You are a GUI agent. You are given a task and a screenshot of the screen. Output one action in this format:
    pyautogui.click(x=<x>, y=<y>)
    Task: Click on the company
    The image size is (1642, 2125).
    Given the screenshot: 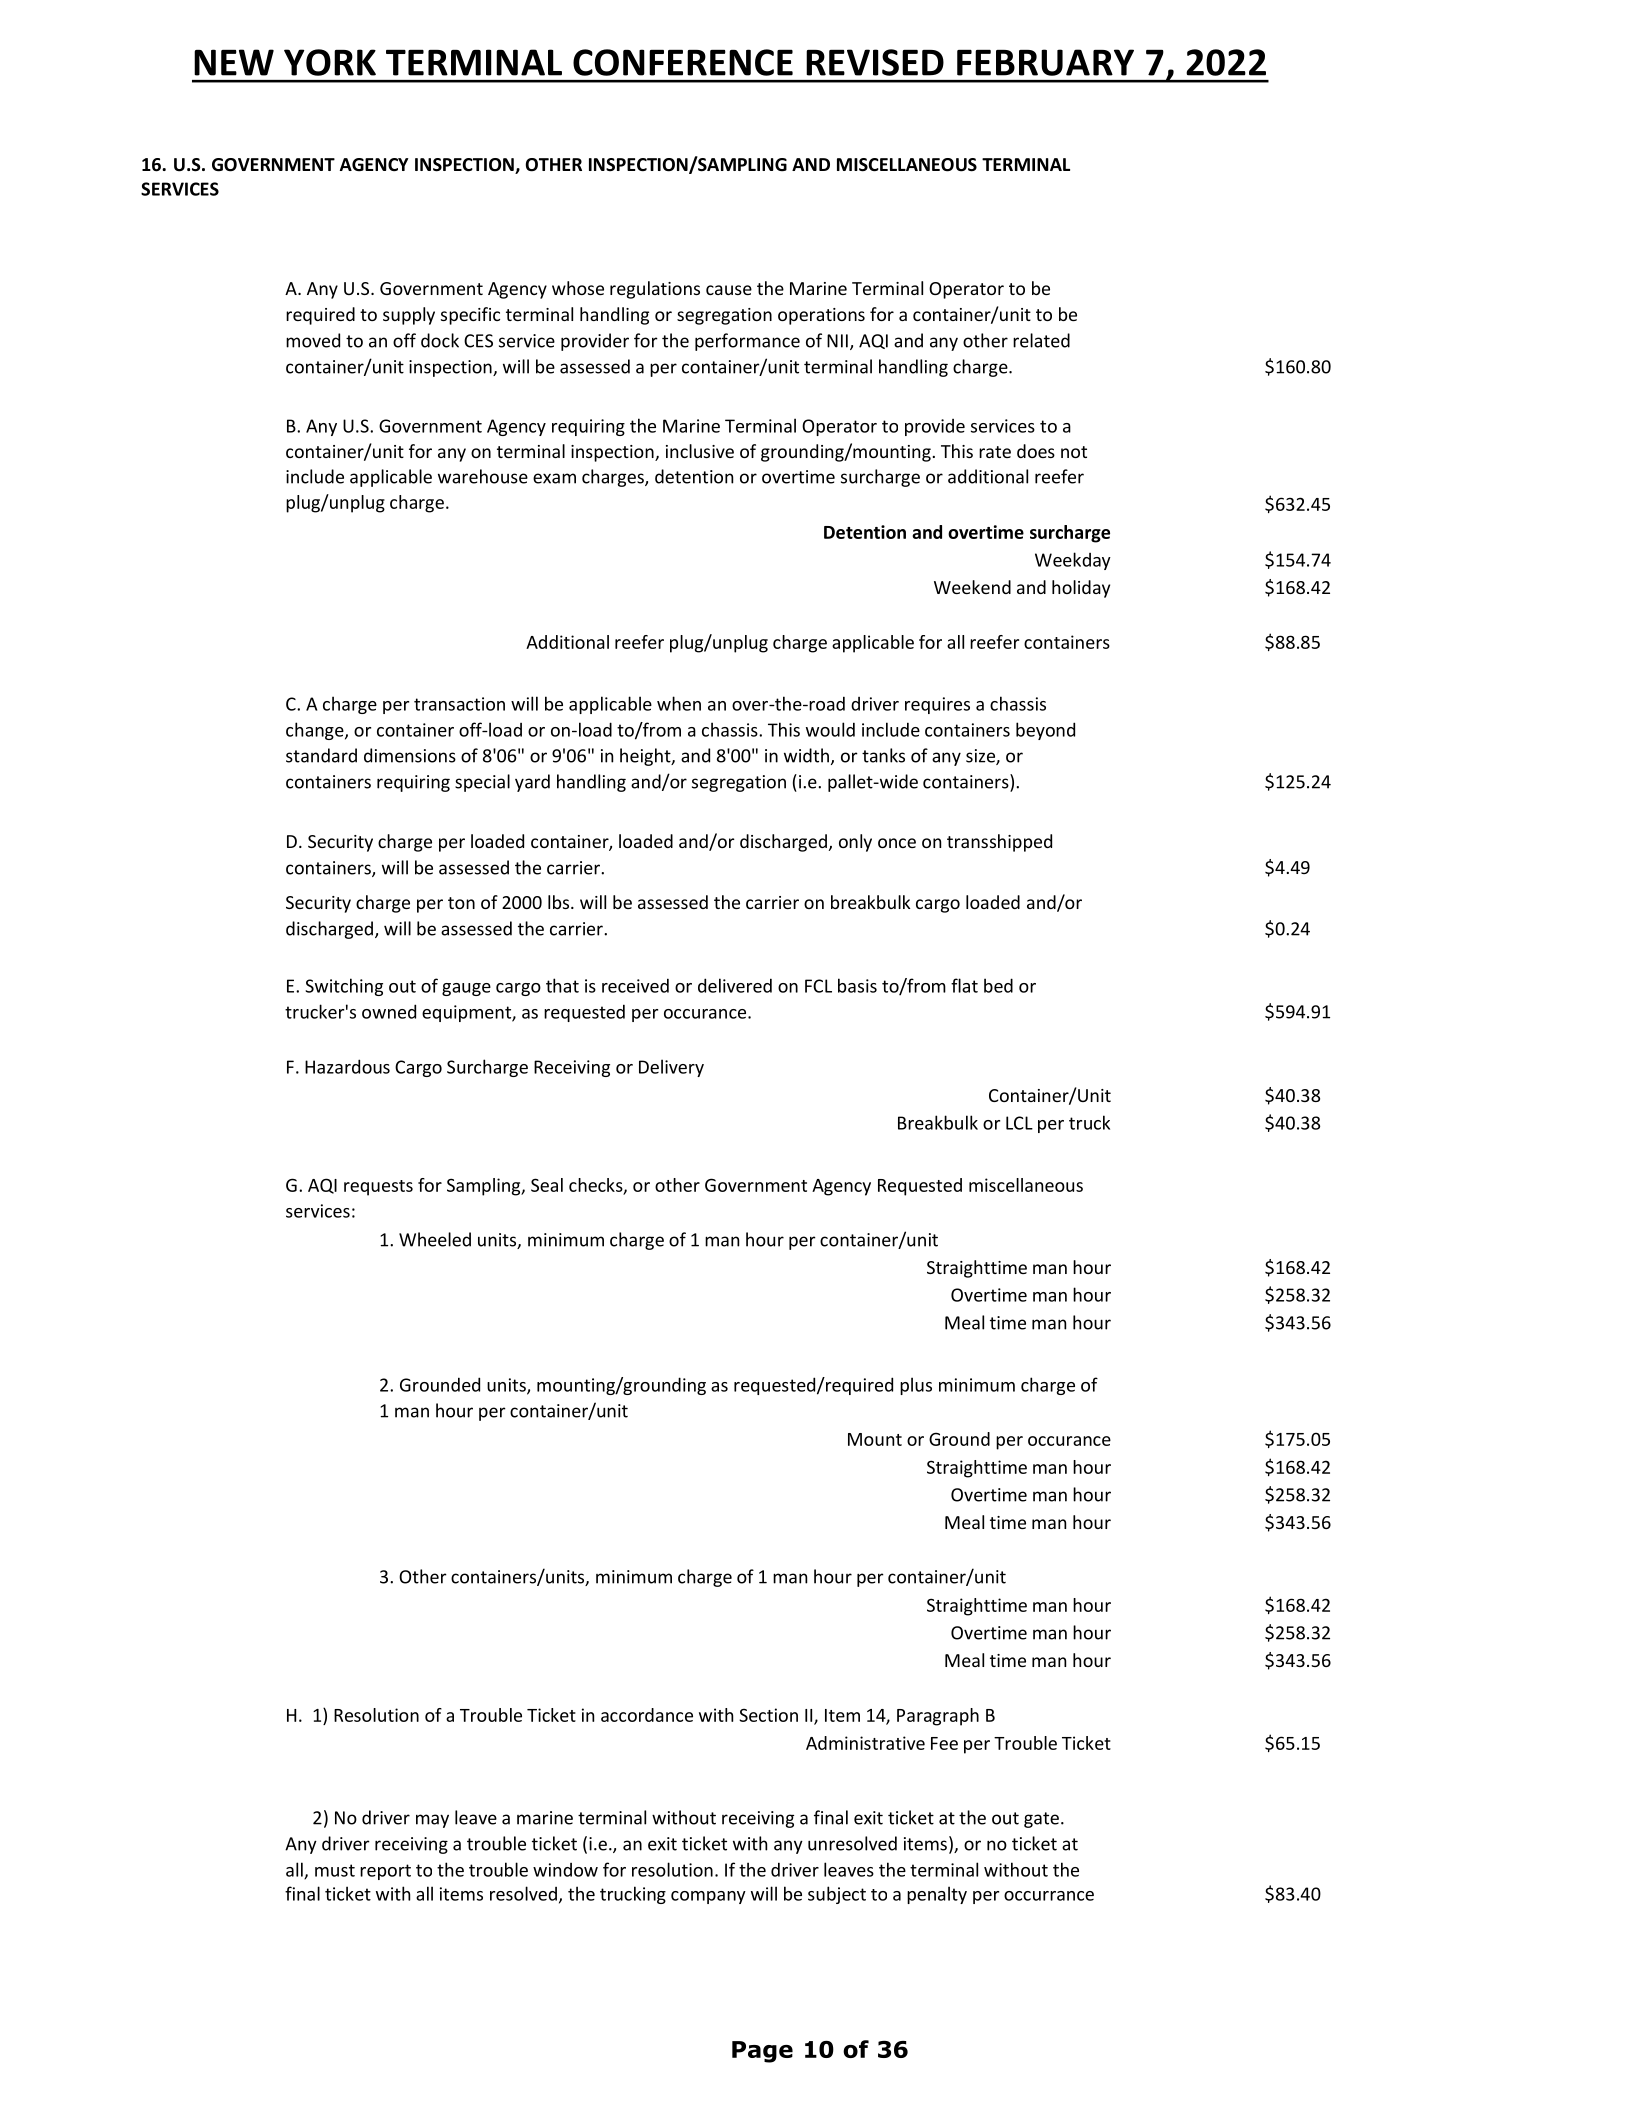 What is the action you would take?
    pyautogui.click(x=708, y=1897)
